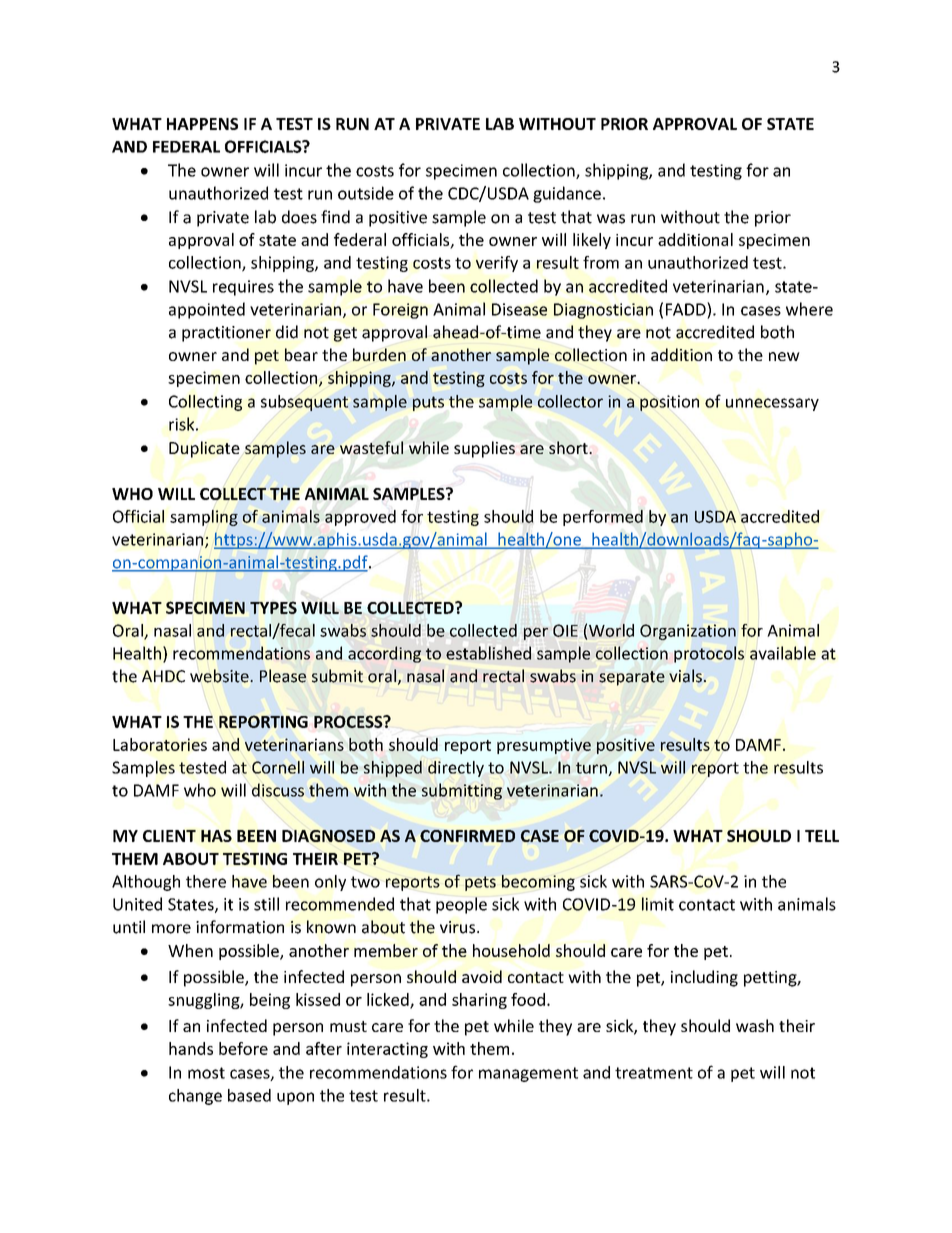 The image size is (952, 1233). I want to click on likely, so click(592, 241).
